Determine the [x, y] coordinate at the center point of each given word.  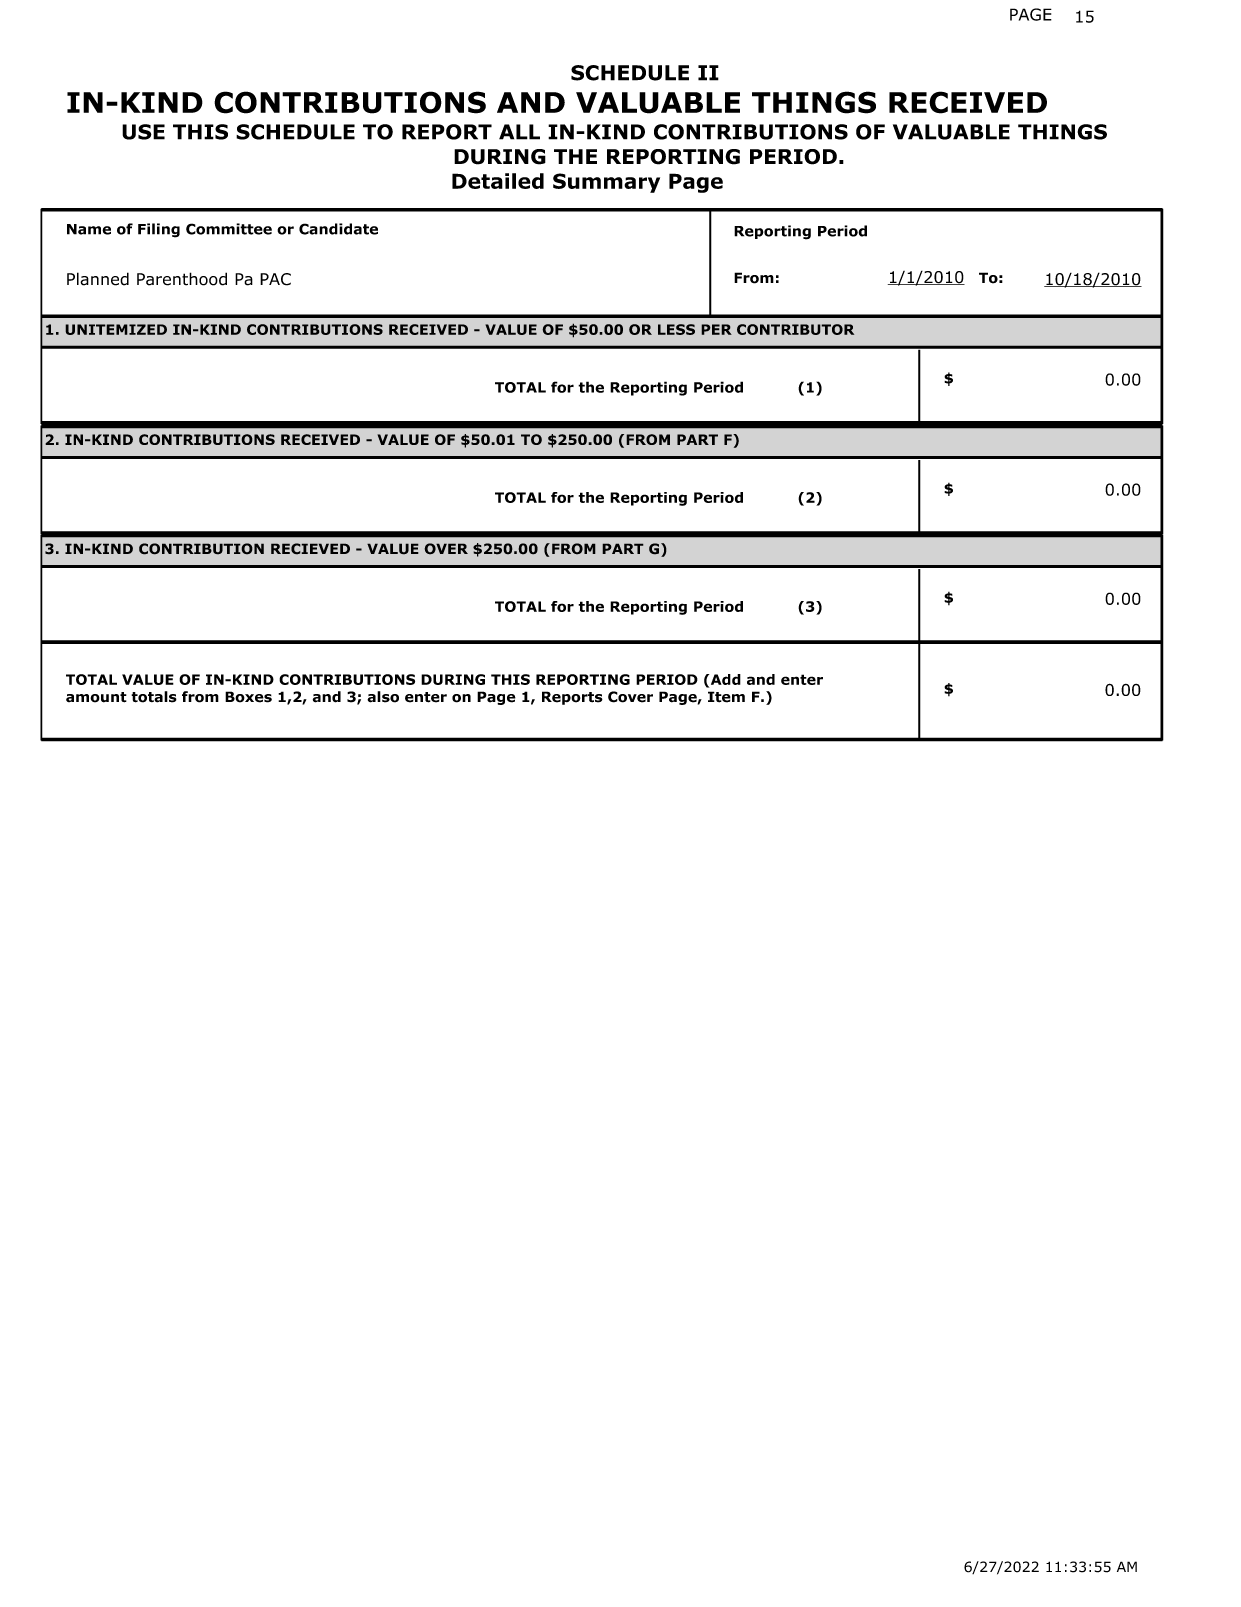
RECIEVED [310, 549]
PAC [275, 279]
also [383, 697]
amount [96, 697]
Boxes [248, 697]
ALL [519, 132]
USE [143, 132]
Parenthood [182, 279]
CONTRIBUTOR [795, 329]
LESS [676, 329]
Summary [606, 183]
